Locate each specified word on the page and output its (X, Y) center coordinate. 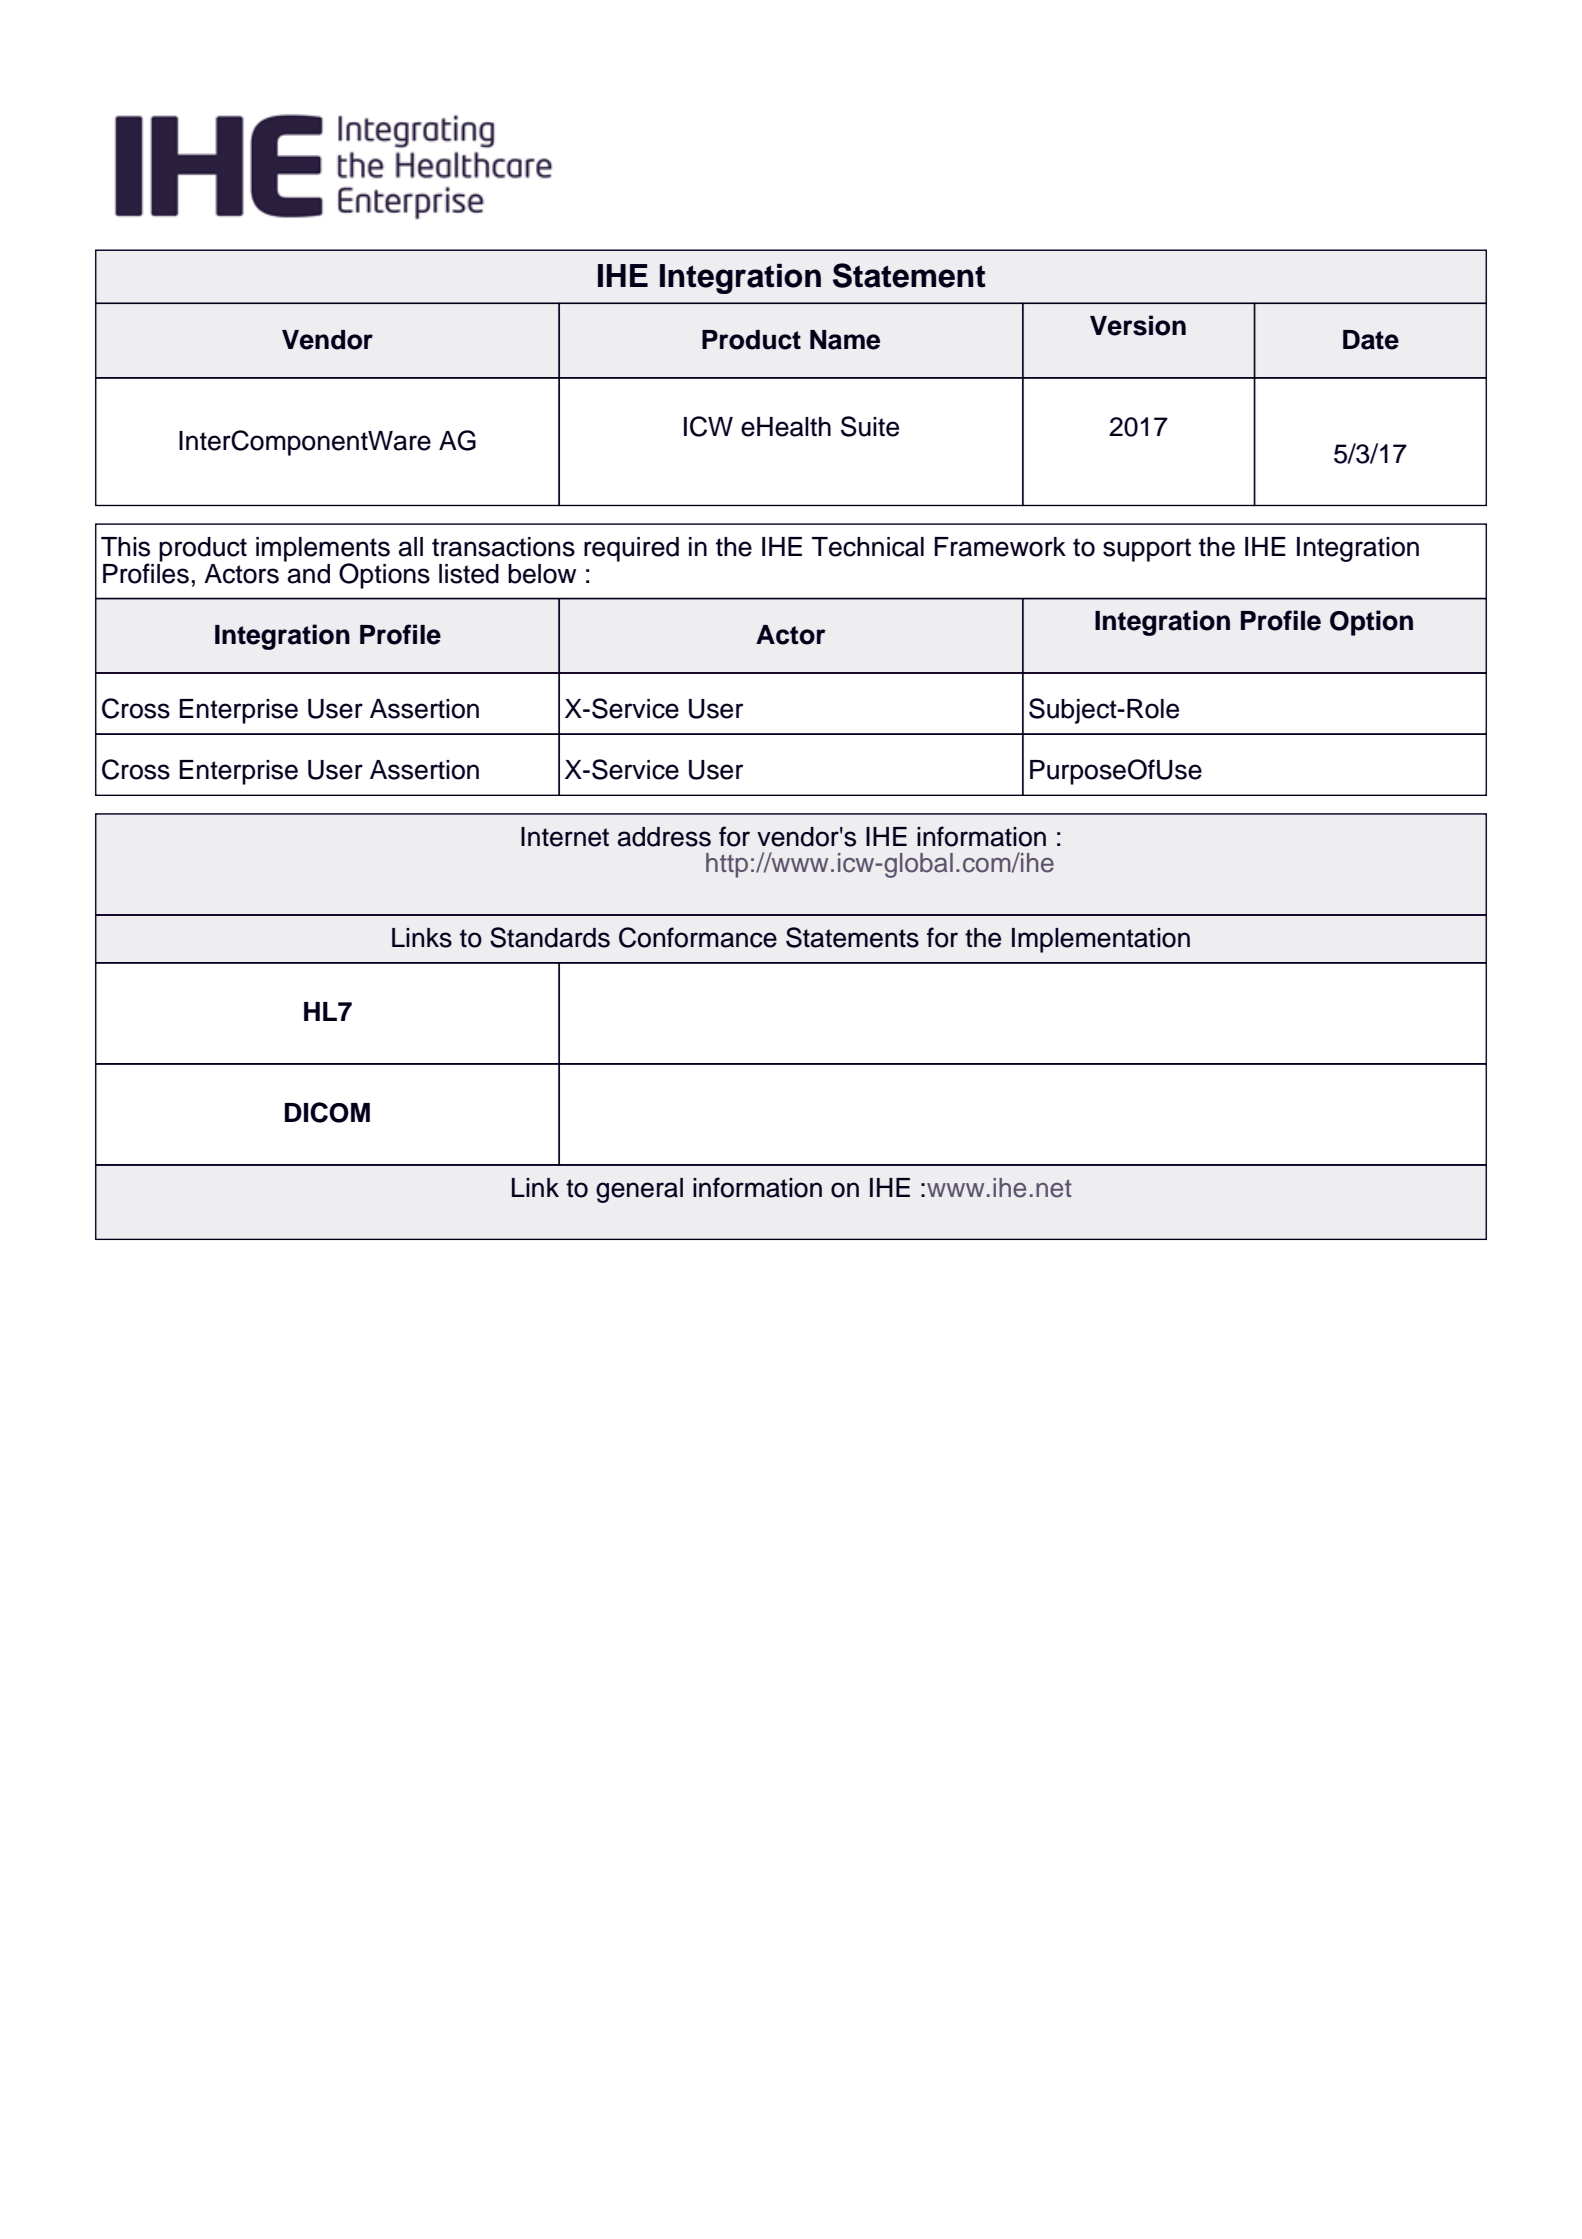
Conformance (698, 937)
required (631, 549)
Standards (550, 937)
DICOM (327, 1112)
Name (845, 340)
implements (323, 550)
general (639, 1190)
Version (1138, 325)
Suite (870, 426)
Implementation (1101, 940)
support (1147, 550)
